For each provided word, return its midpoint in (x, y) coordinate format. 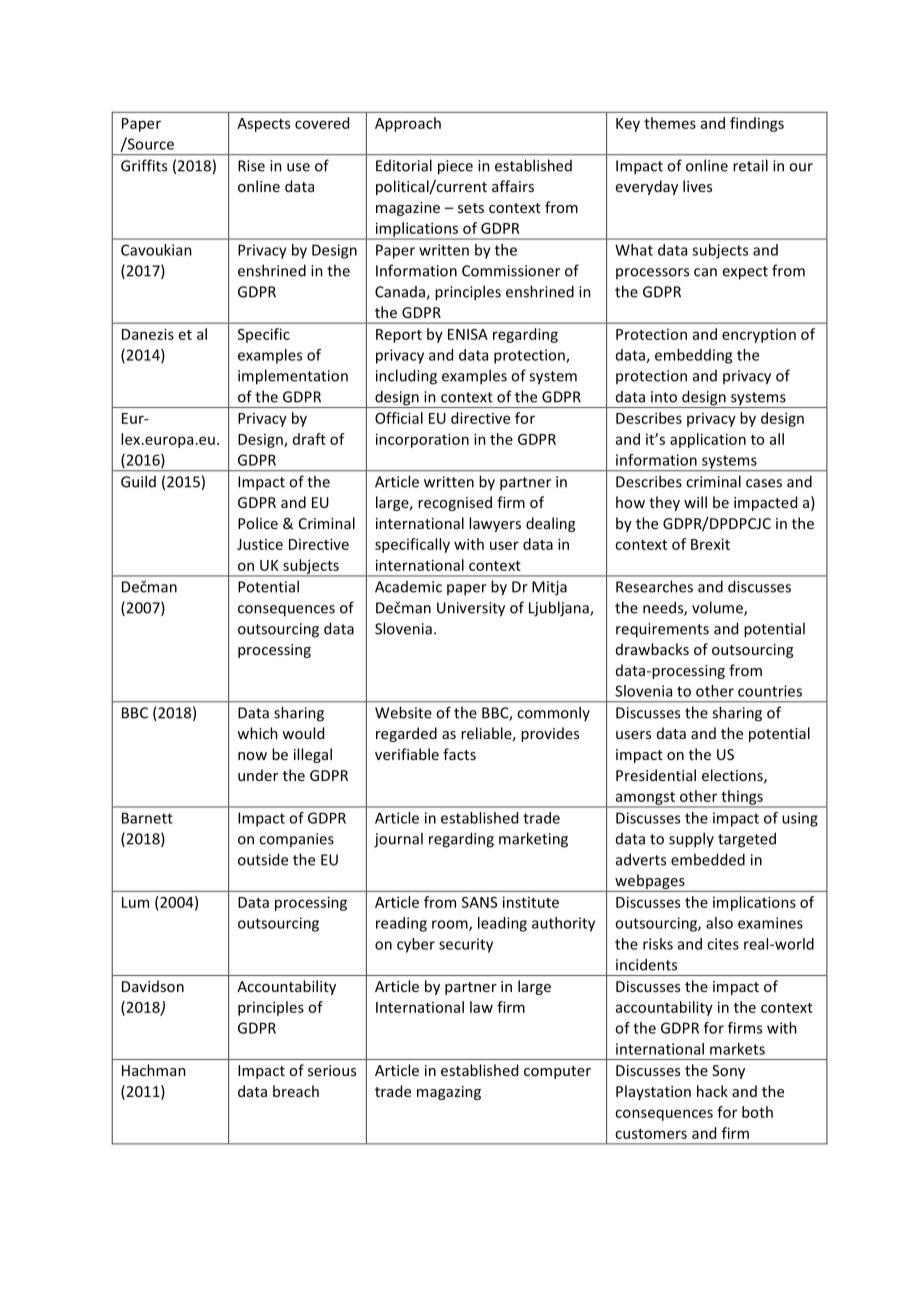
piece (455, 167)
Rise (251, 166)
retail (750, 165)
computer (557, 1072)
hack (712, 1091)
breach (296, 1091)
